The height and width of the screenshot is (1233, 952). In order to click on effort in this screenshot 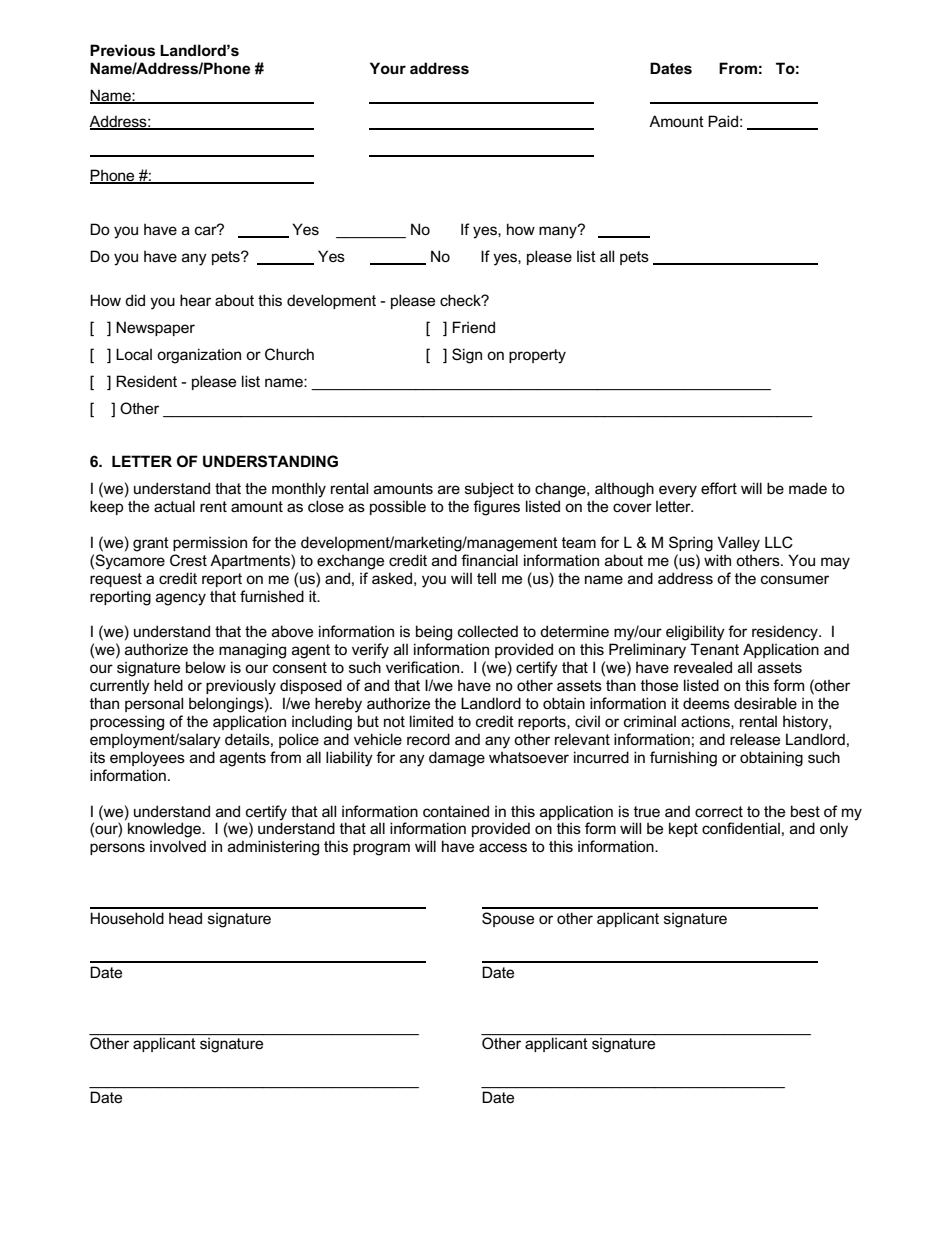, I will do `click(719, 488)`.
